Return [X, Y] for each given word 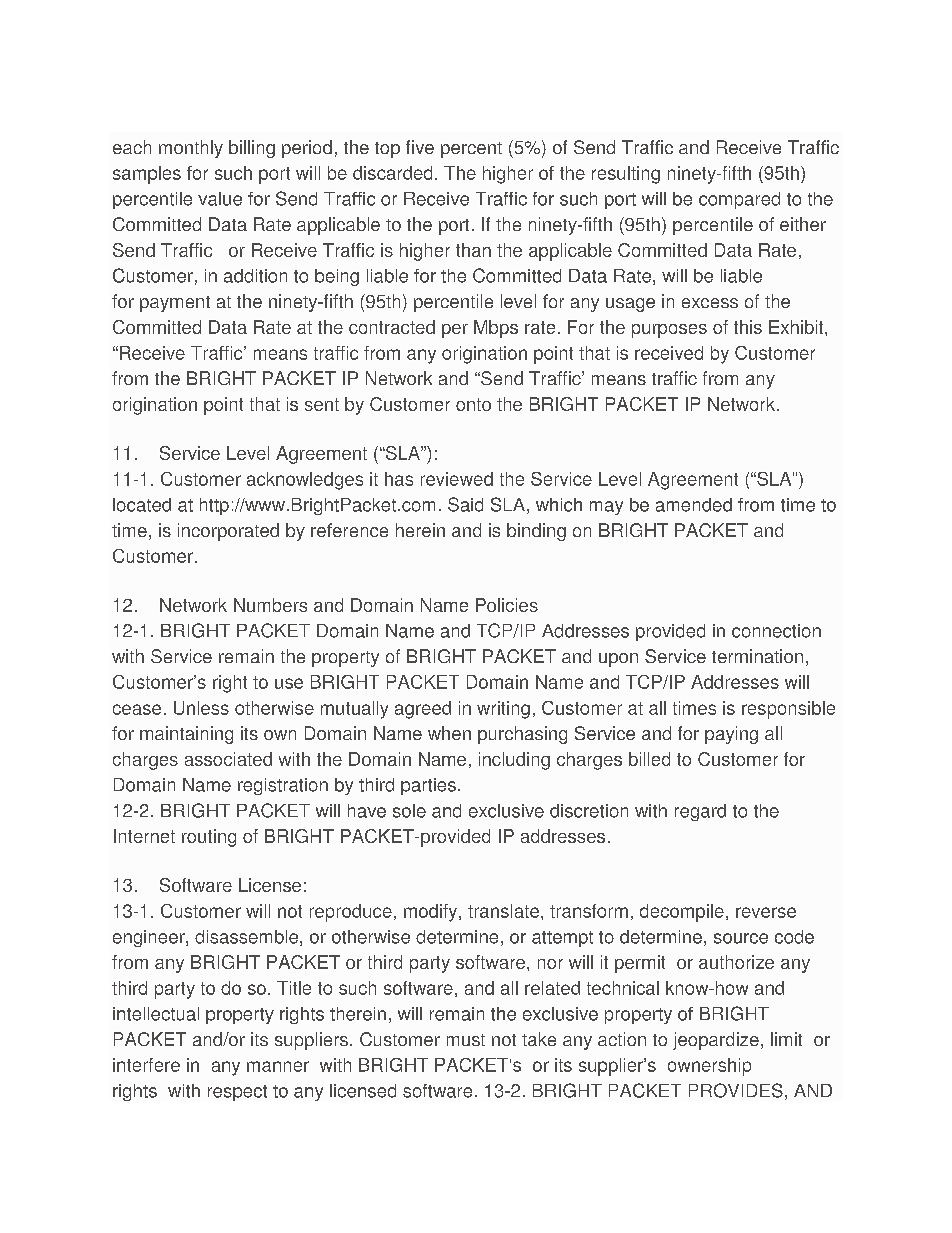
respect [237, 1093]
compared [739, 200]
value [220, 199]
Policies [507, 605]
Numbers [270, 605]
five [420, 147]
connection [776, 631]
